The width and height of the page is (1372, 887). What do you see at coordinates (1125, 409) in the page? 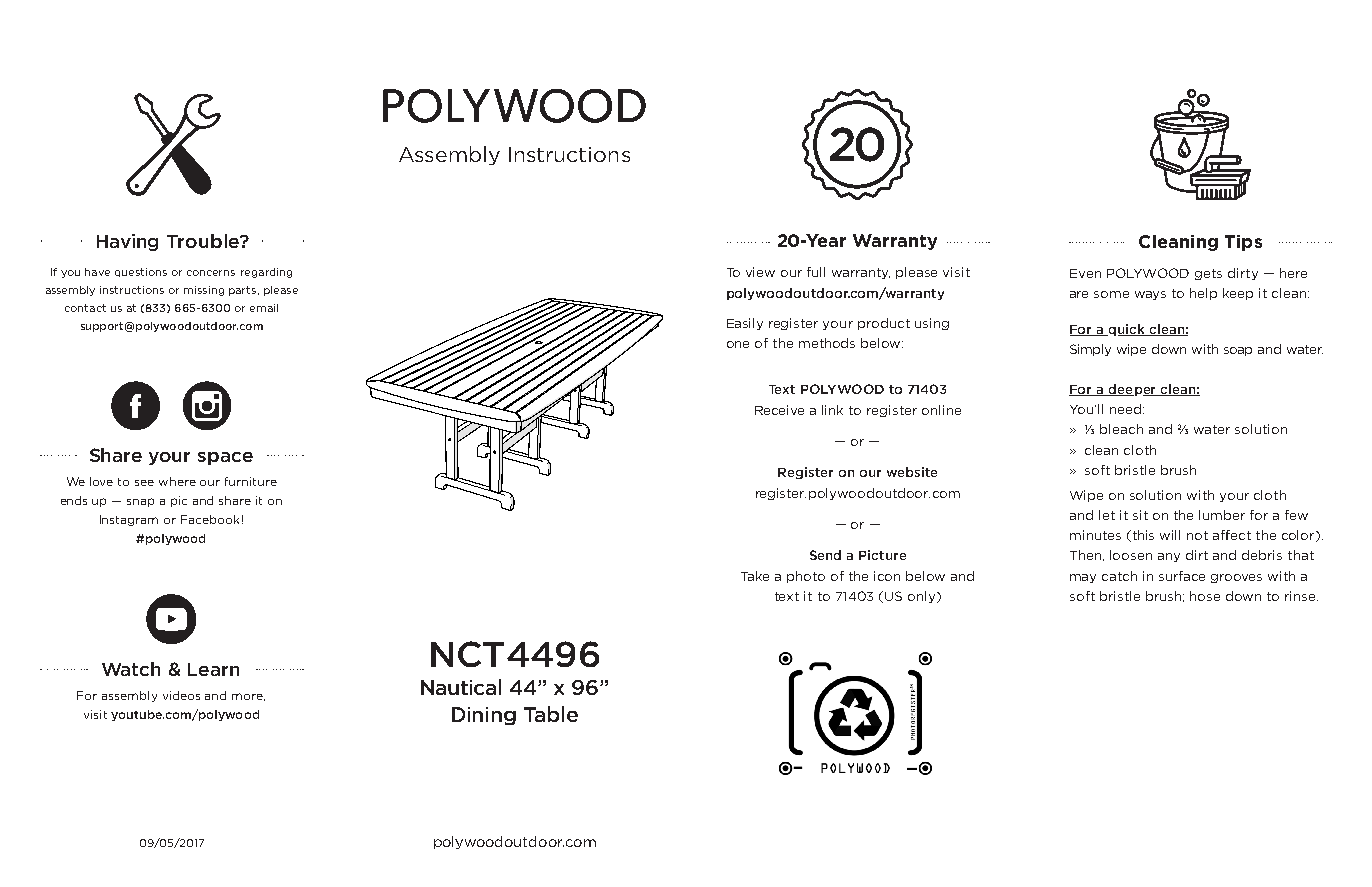
I see `need` at bounding box center [1125, 409].
